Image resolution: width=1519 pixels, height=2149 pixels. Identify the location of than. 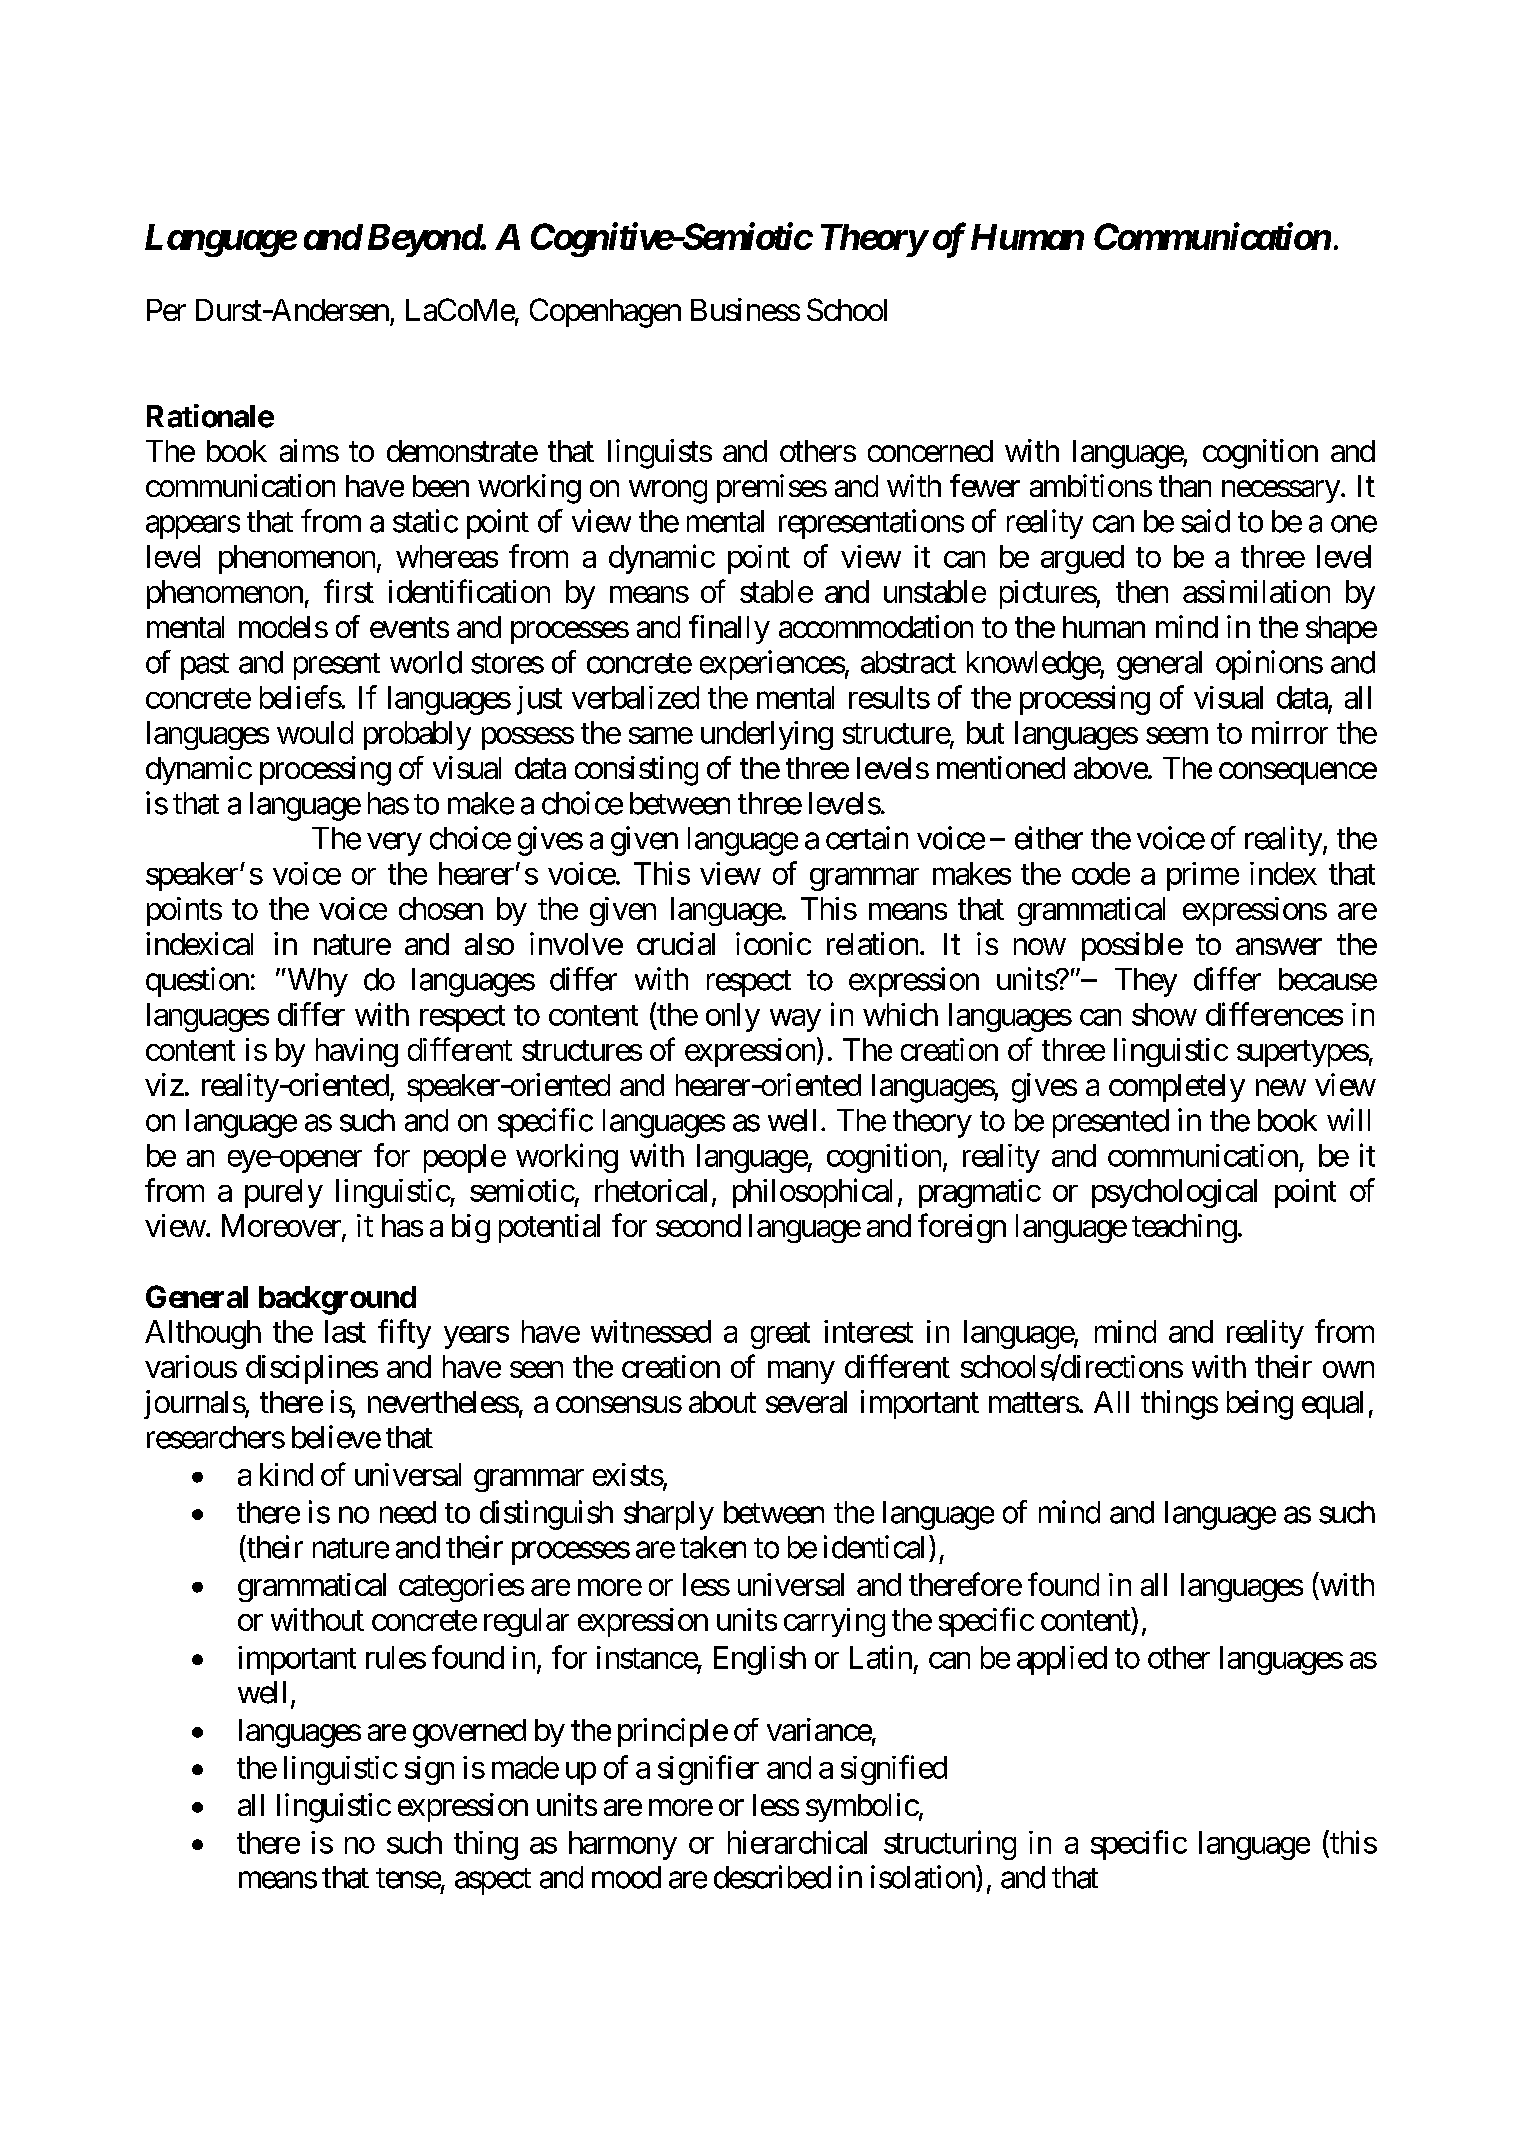
(1185, 486).
